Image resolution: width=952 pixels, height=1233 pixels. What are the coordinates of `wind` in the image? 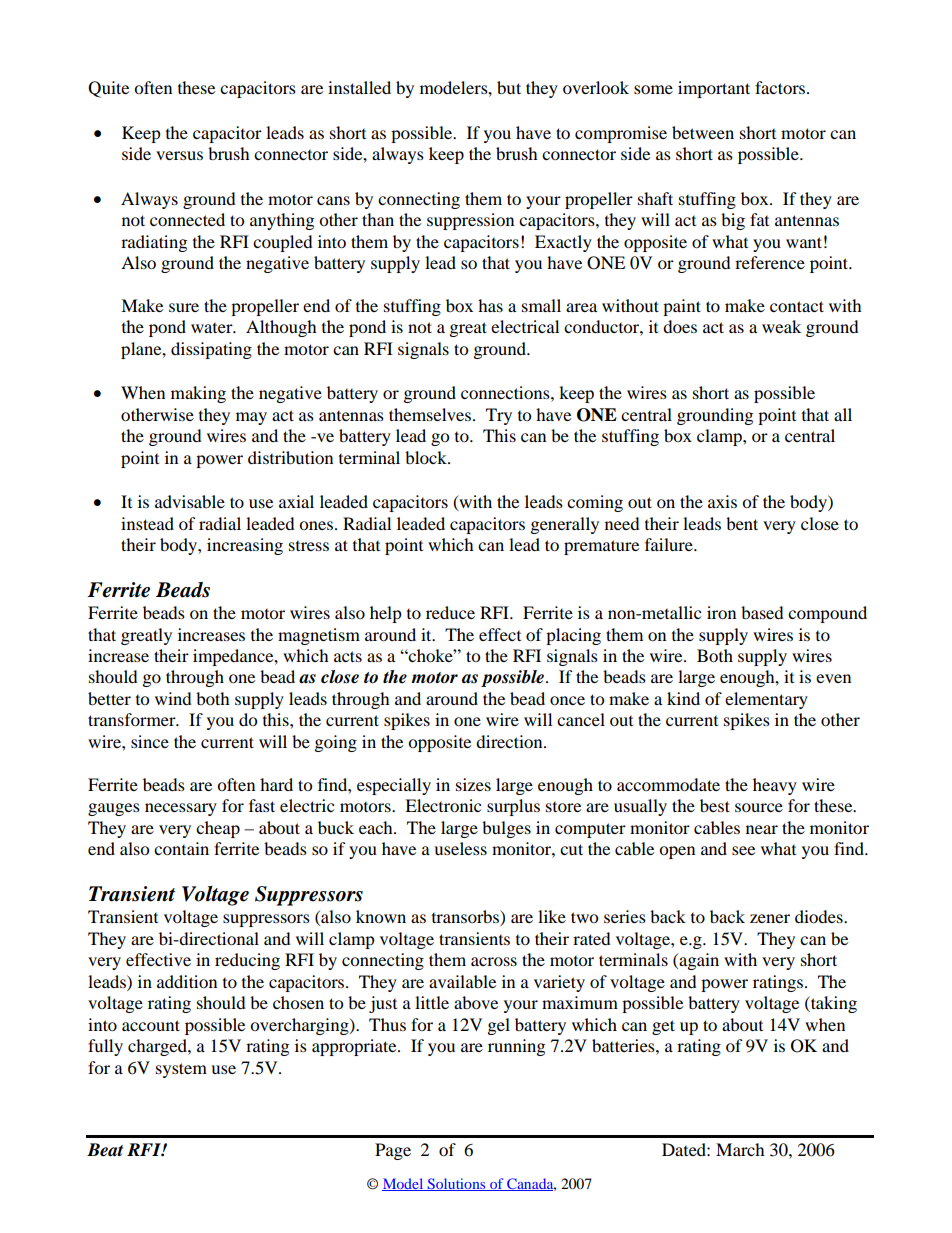 It's located at (173, 698).
